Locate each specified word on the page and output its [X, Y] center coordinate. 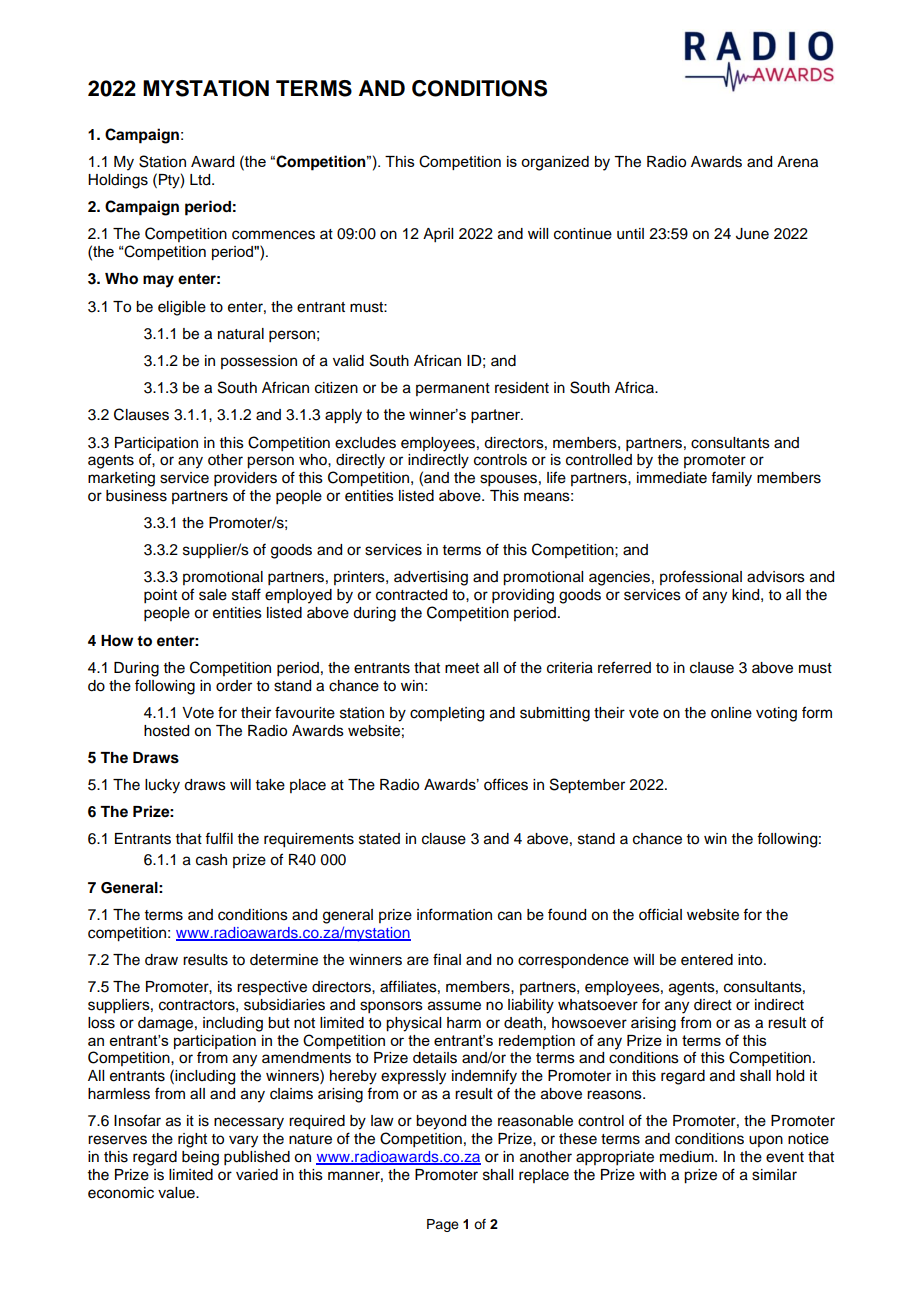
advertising [431, 578]
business [136, 496]
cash [211, 860]
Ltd [201, 180]
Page [443, 1225]
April [438, 235]
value [177, 1193]
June [752, 234]
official [660, 914]
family [731, 479]
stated [379, 839]
